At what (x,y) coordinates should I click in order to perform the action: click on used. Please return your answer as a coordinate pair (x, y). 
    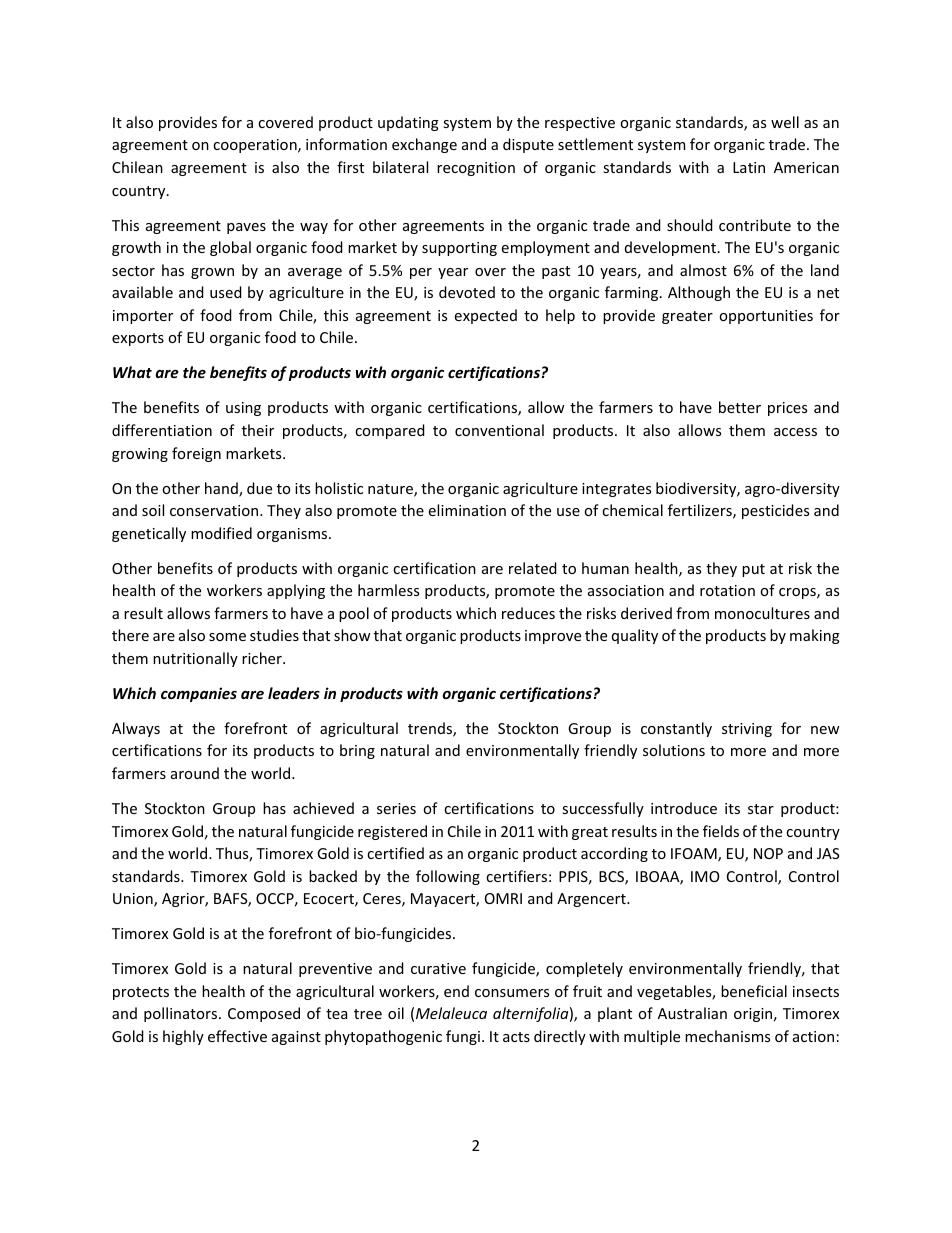
    Looking at the image, I should click on (226, 292).
